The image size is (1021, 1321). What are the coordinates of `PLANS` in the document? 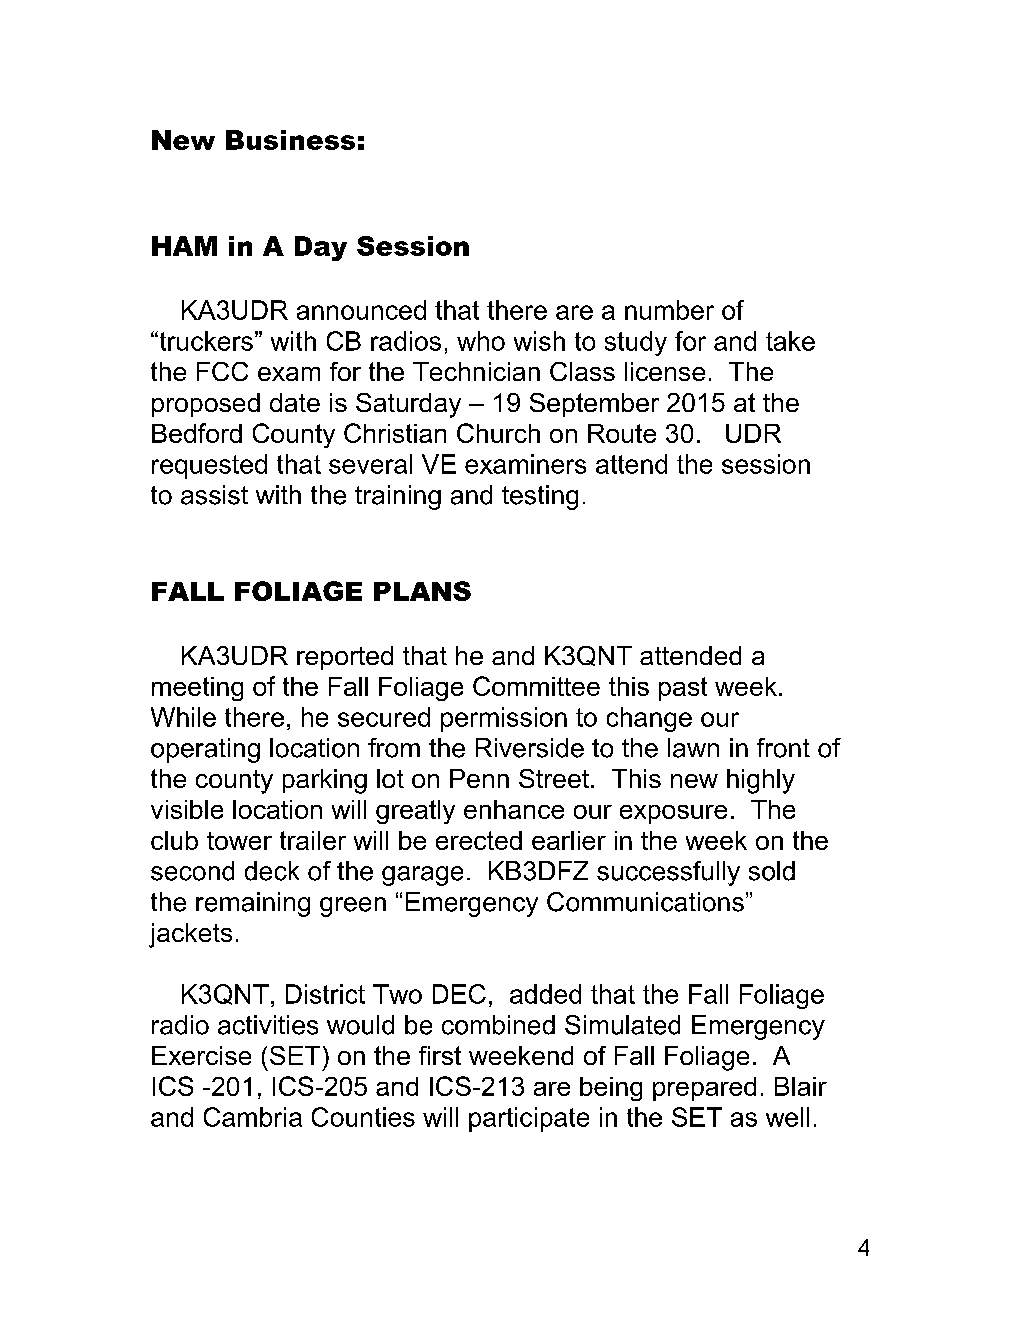 It's located at (422, 591).
